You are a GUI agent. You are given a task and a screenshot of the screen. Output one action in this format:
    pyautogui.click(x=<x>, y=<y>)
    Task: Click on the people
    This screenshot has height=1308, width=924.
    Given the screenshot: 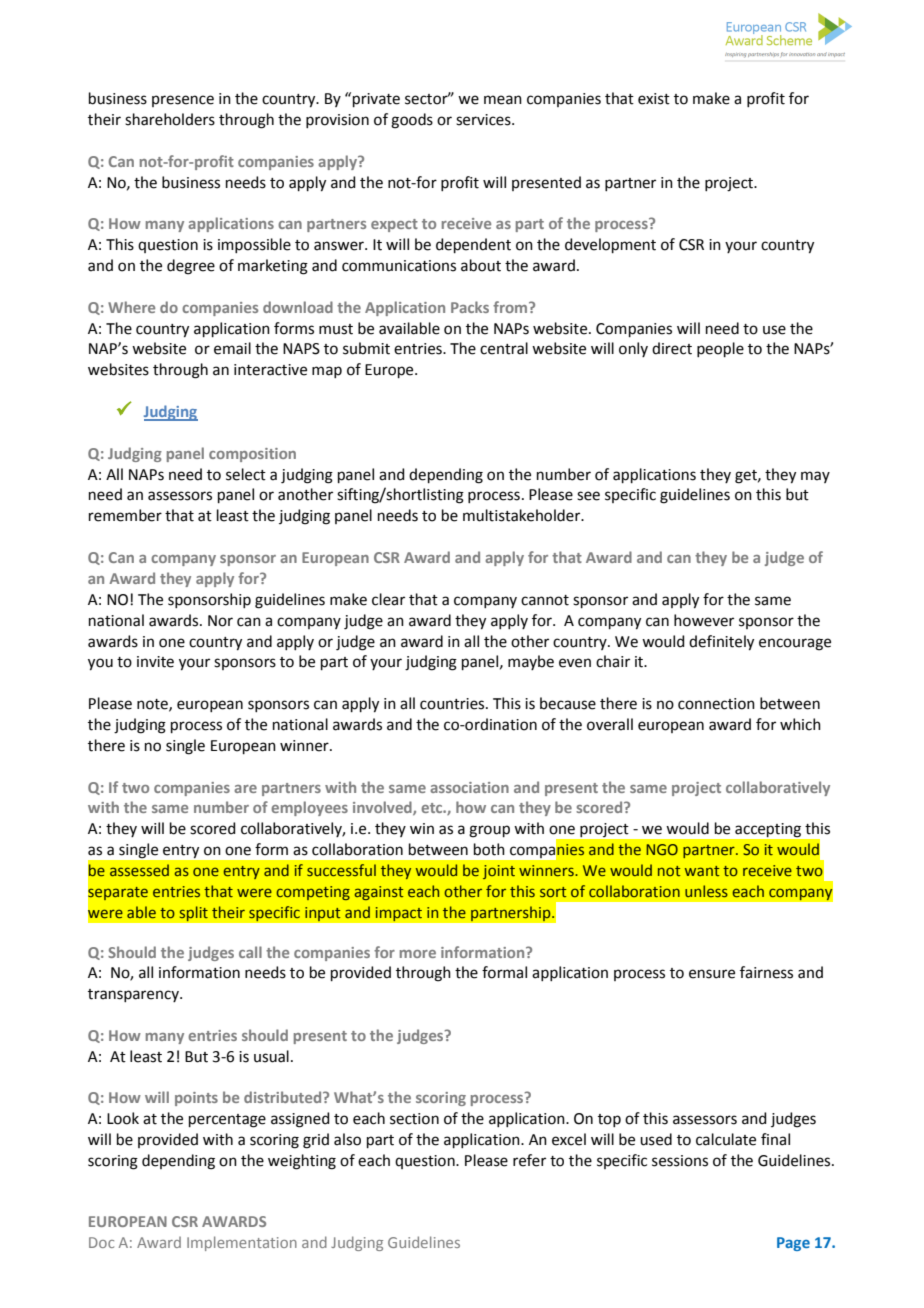 What is the action you would take?
    pyautogui.click(x=720, y=349)
